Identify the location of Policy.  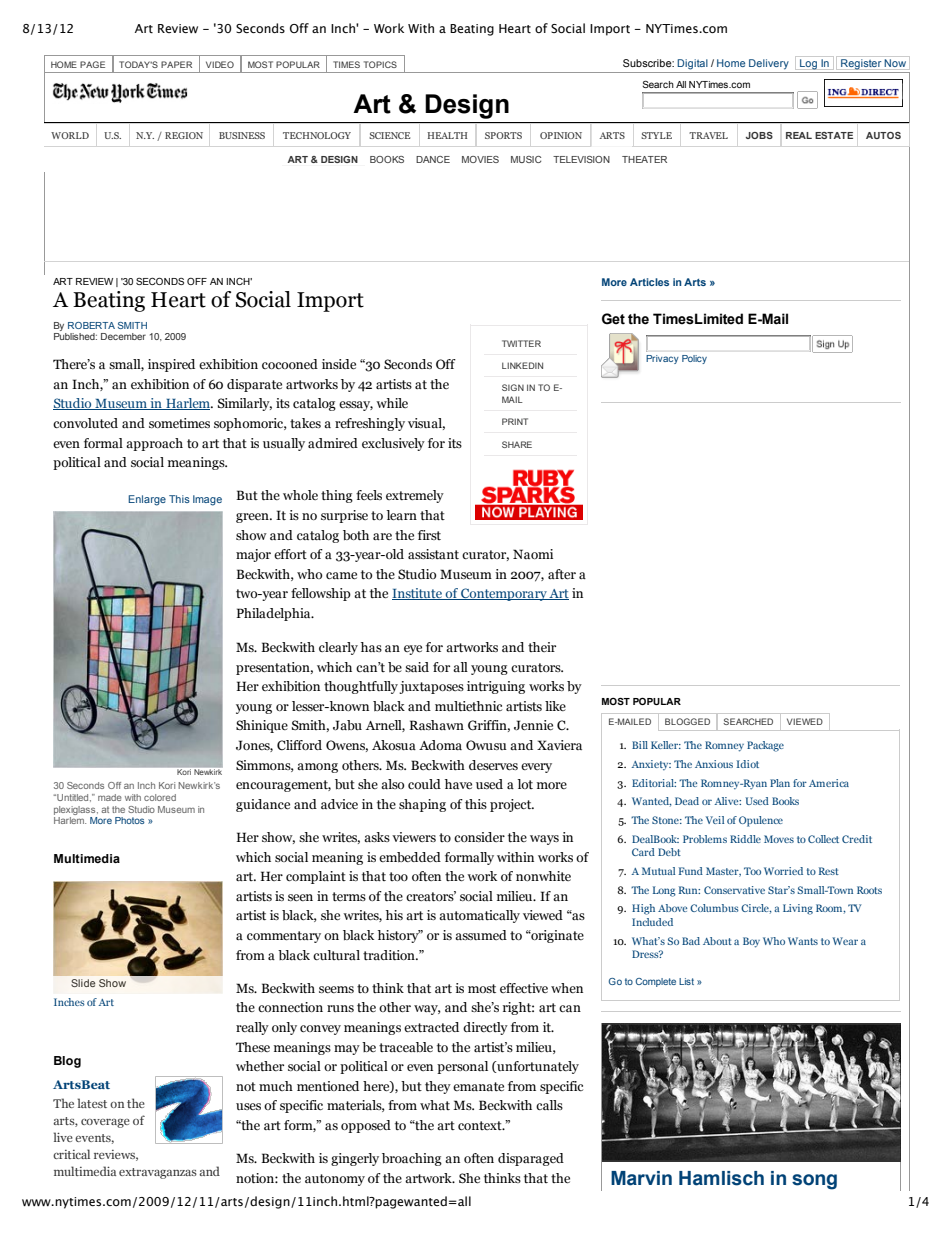
(694, 359).
